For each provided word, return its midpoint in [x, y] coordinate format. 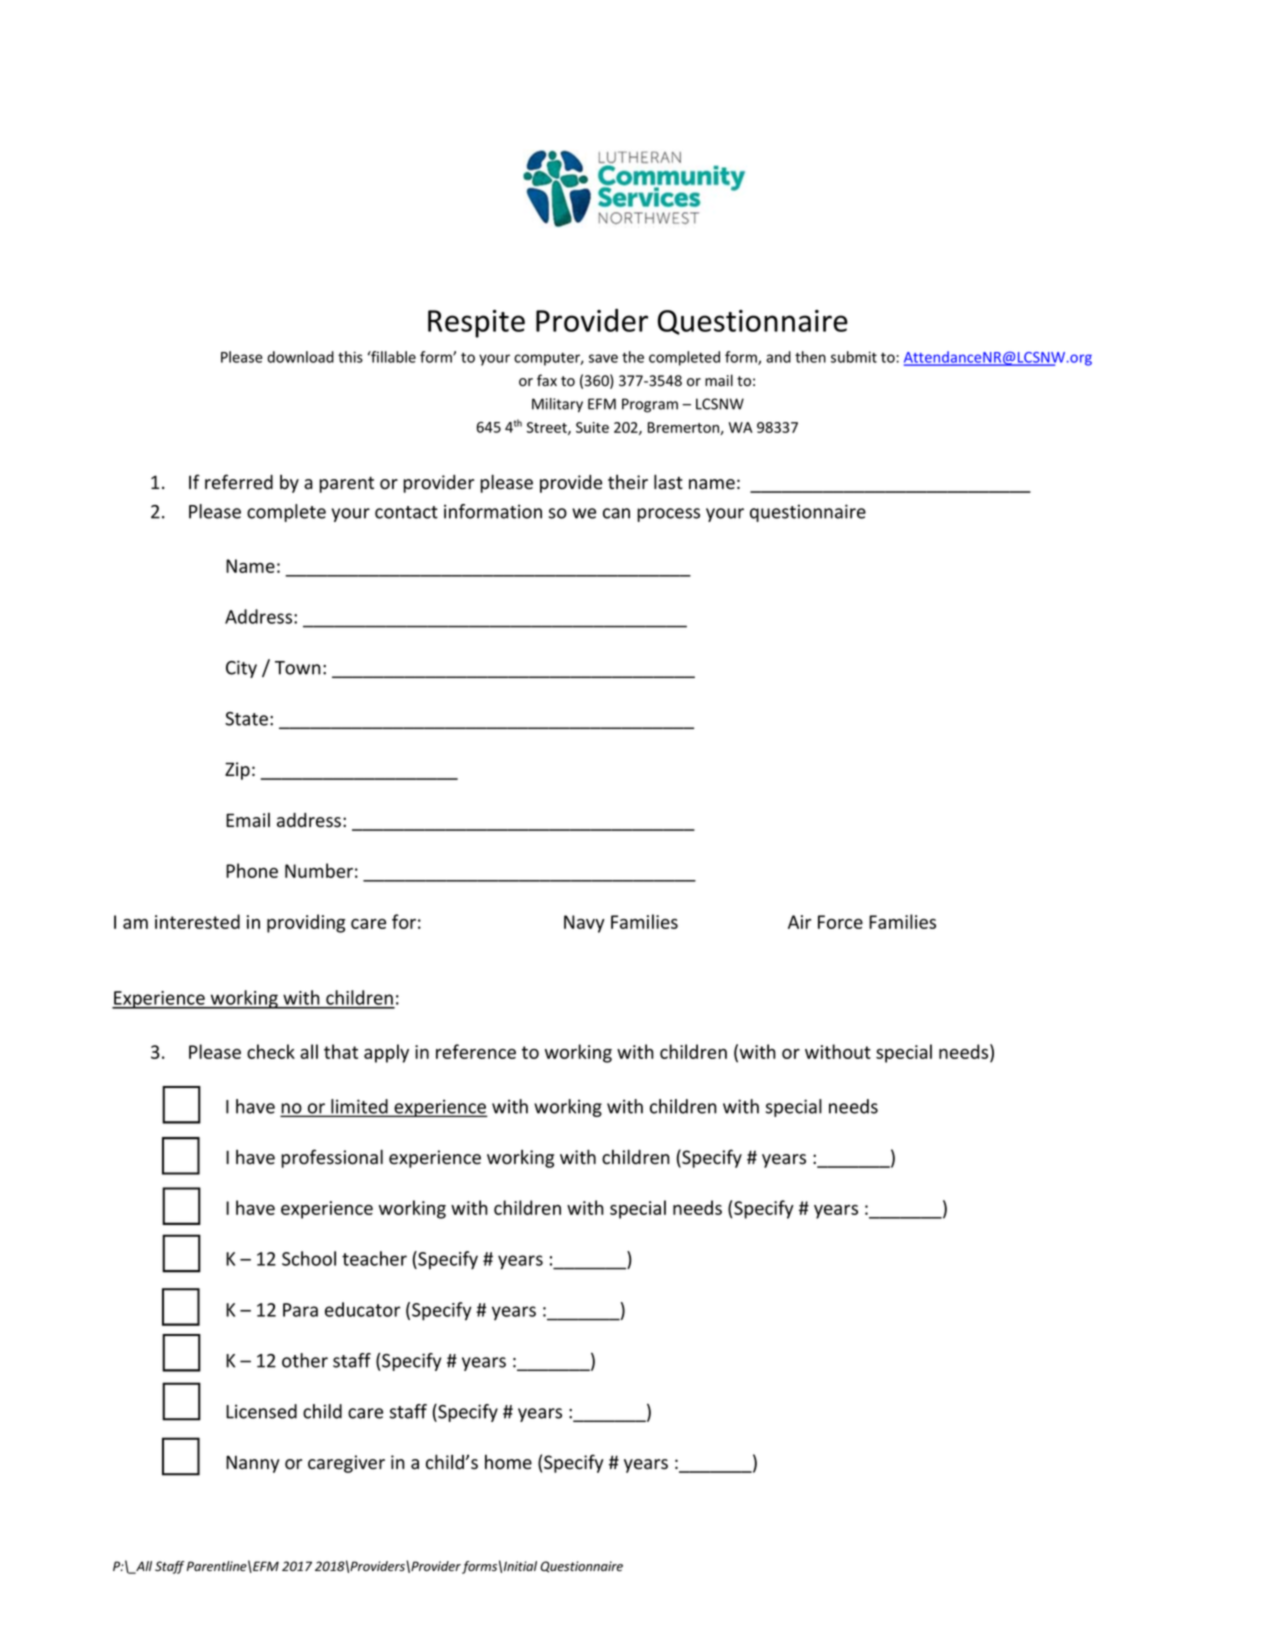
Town [298, 668]
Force [840, 922]
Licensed [261, 1411]
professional [332, 1158]
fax [547, 380]
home [508, 1462]
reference [476, 1051]
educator [362, 1309]
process [668, 515]
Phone [252, 870]
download [300, 357]
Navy [584, 924]
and [778, 357]
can [616, 513]
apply [386, 1053]
